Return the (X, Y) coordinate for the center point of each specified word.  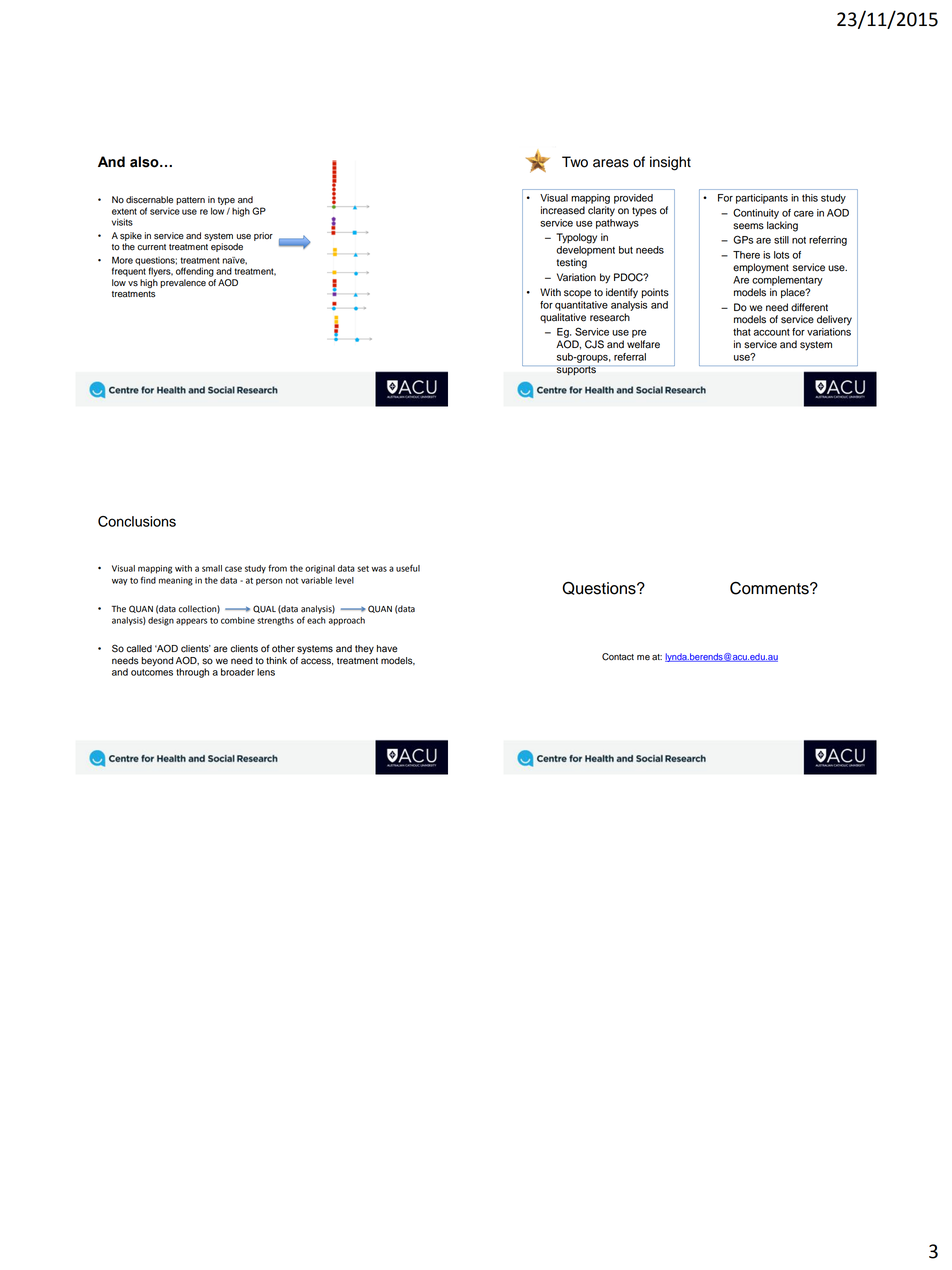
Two (575, 162)
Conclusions (137, 521)
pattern (190, 201)
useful (408, 568)
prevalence (183, 283)
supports (576, 370)
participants (762, 199)
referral (630, 357)
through (192, 673)
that (742, 332)
